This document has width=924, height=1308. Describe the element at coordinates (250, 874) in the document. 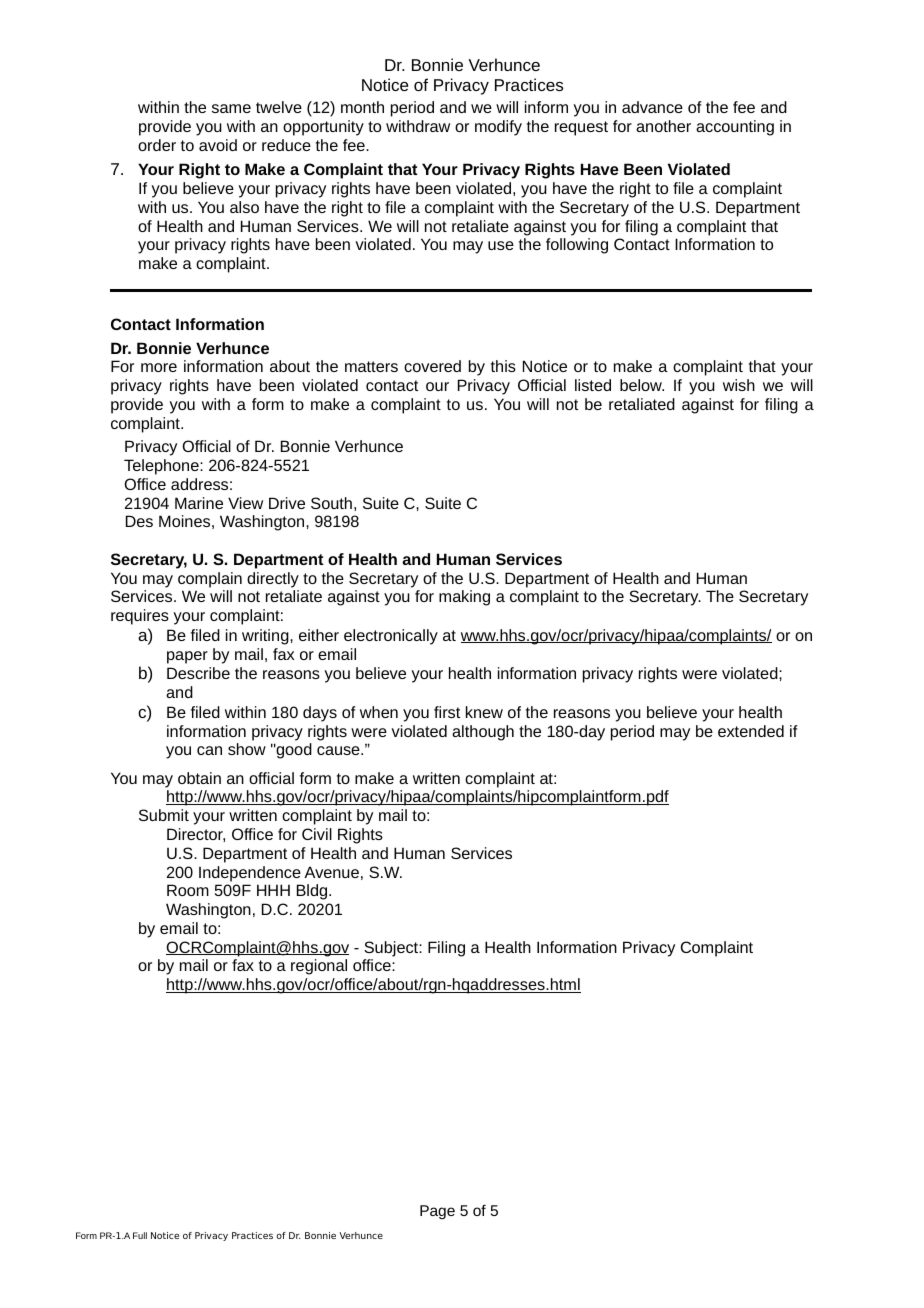

I see `Independence` at that location.
